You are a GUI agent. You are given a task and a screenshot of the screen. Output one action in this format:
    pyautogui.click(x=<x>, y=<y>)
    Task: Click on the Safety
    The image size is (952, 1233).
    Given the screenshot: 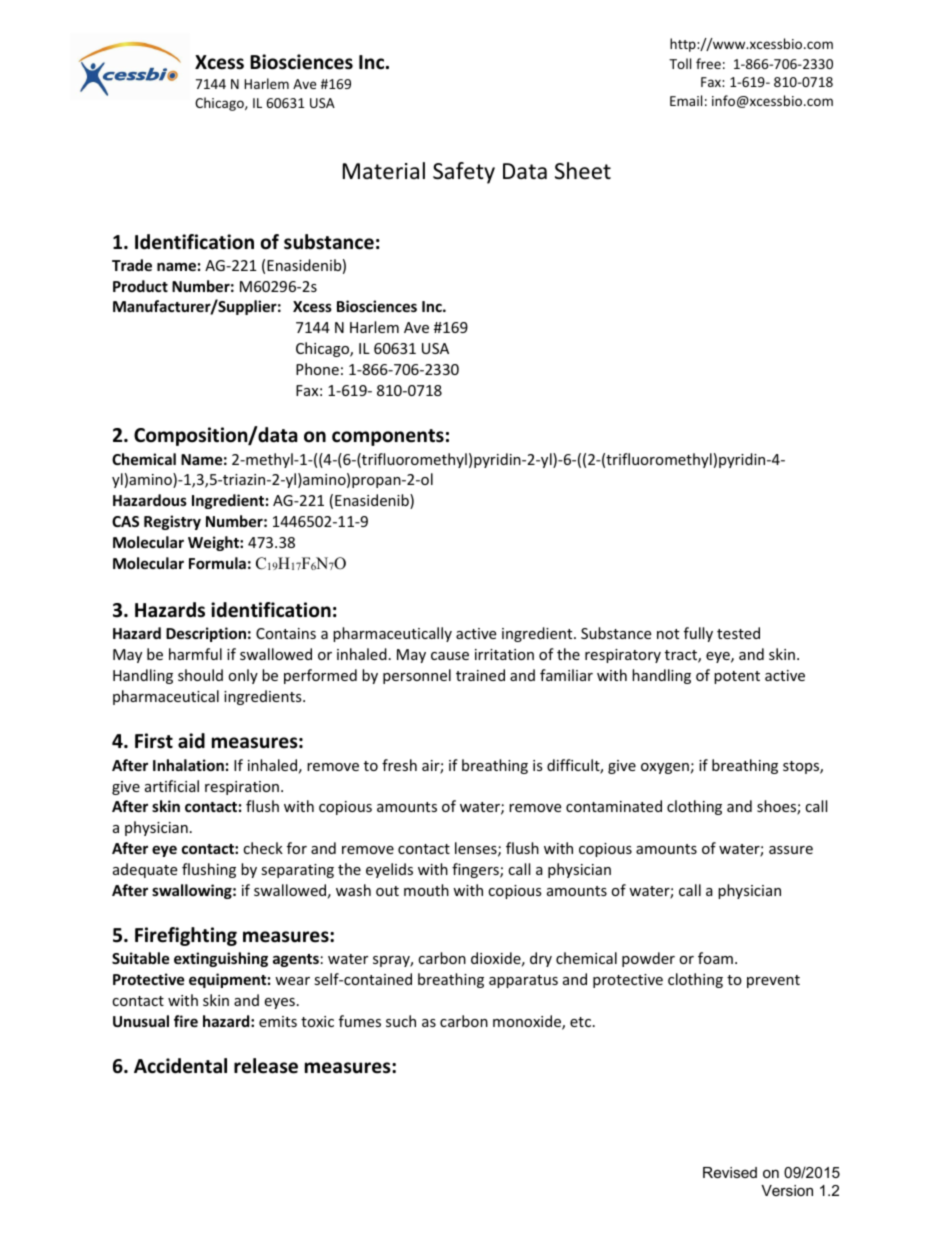 What is the action you would take?
    pyautogui.click(x=464, y=173)
